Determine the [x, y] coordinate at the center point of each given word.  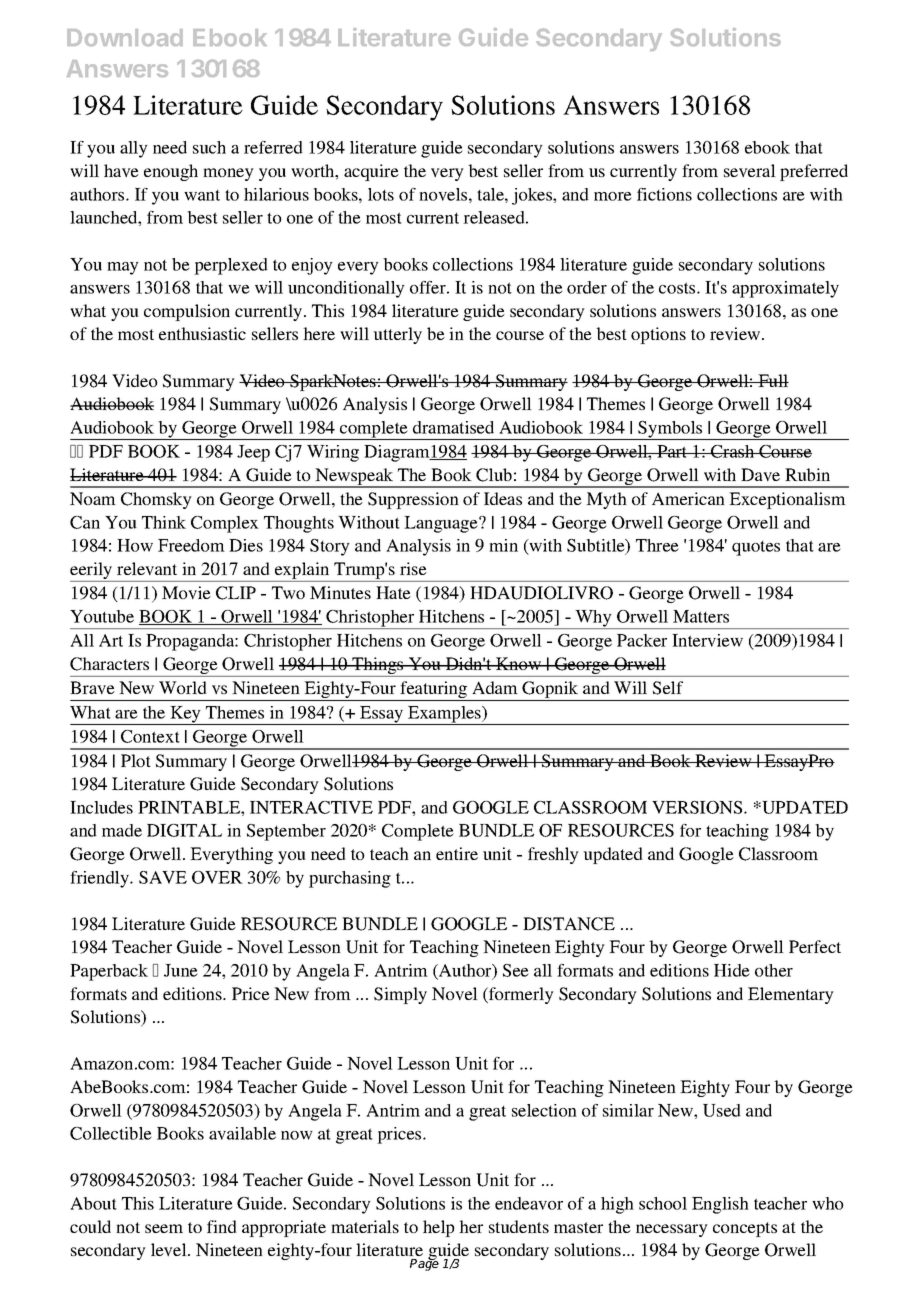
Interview [707, 640]
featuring [433, 691]
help [439, 1228]
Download [125, 38]
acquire [371, 172]
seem [164, 1228]
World [183, 687]
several [750, 170]
